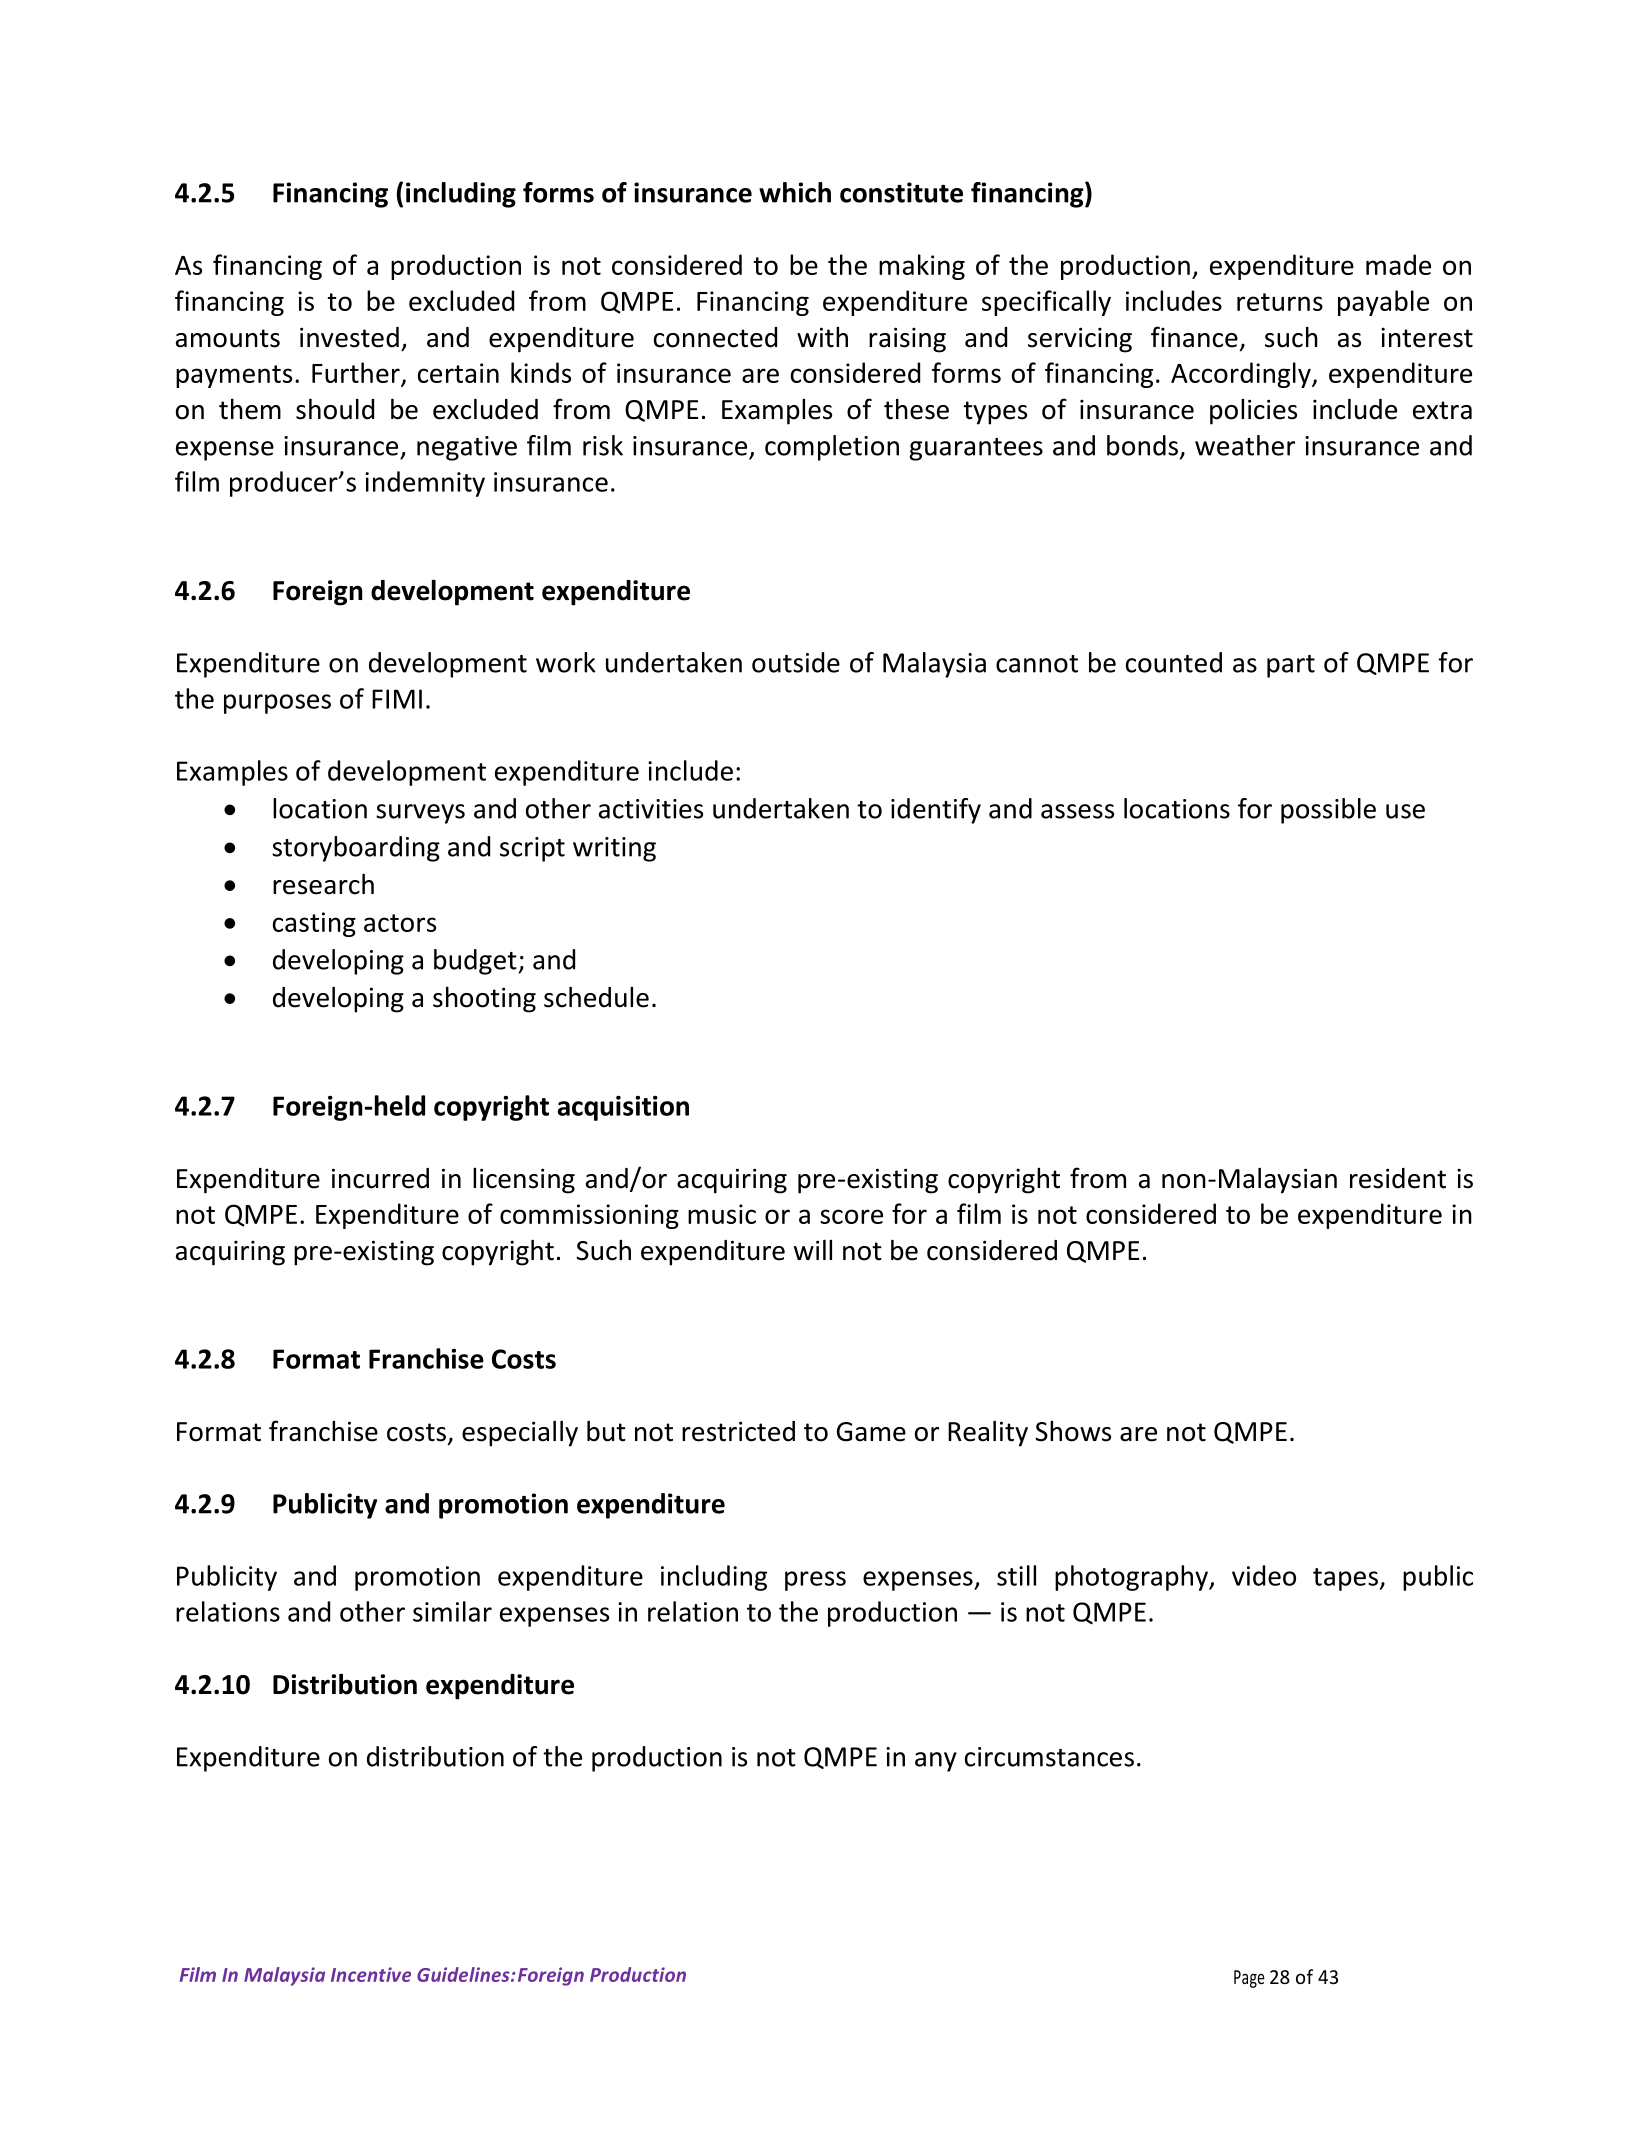 Image resolution: width=1648 pixels, height=2132 pixels. Describe the element at coordinates (452, 1611) in the screenshot. I see `similar` at that location.
